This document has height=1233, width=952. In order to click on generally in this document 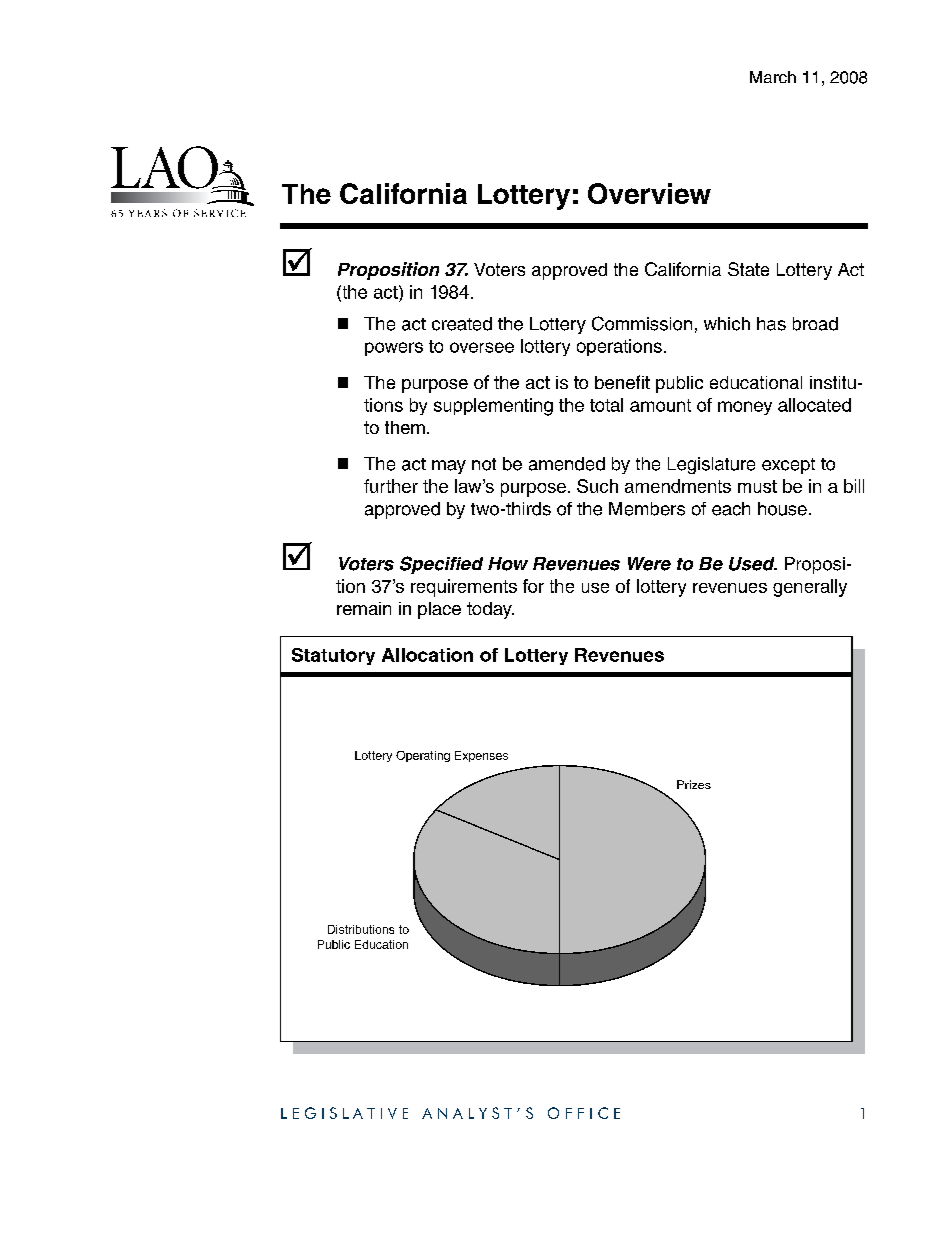, I will do `click(810, 588)`.
